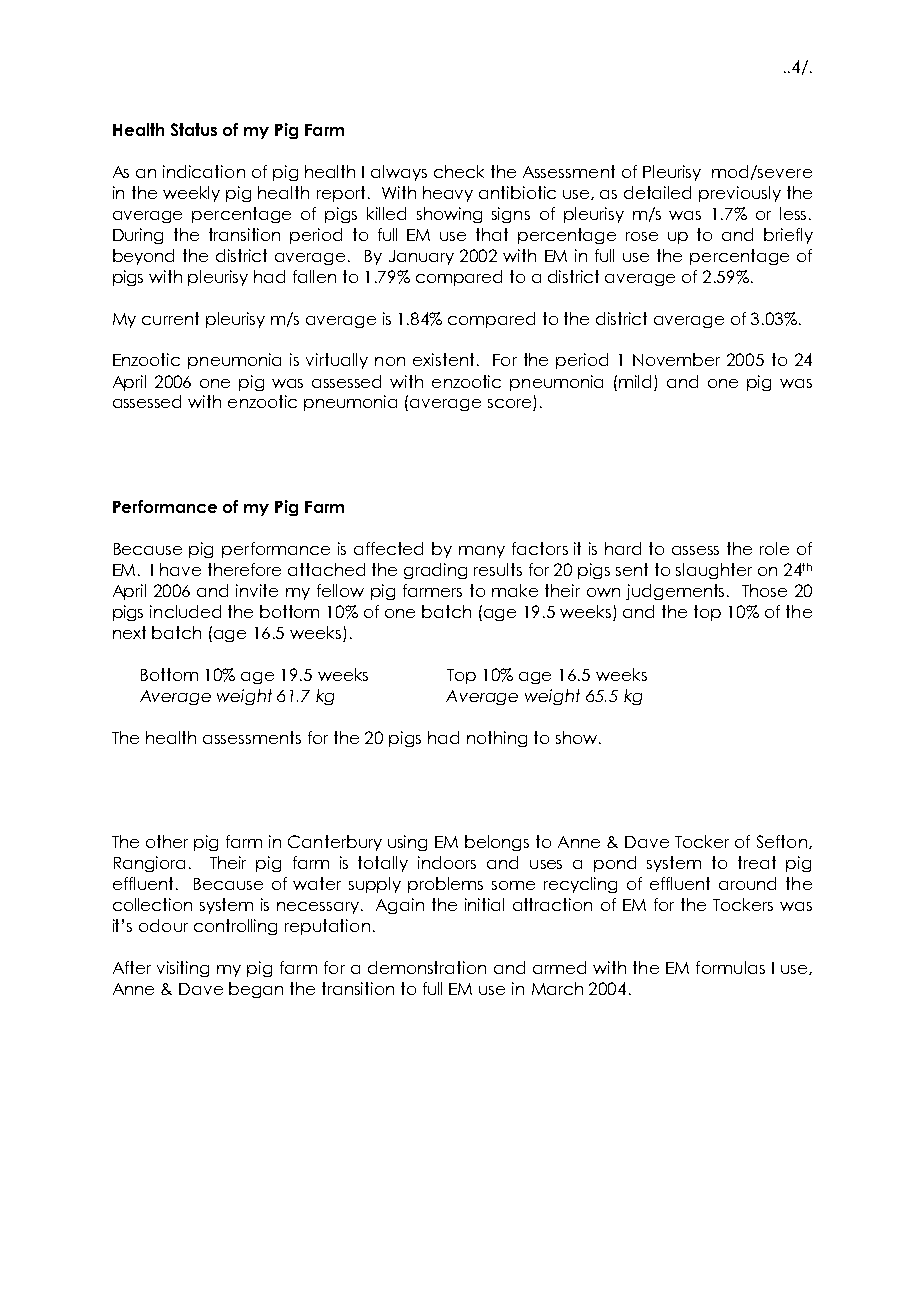 This document has height=1308, width=924. What do you see at coordinates (204, 171) in the document?
I see `indication` at bounding box center [204, 171].
